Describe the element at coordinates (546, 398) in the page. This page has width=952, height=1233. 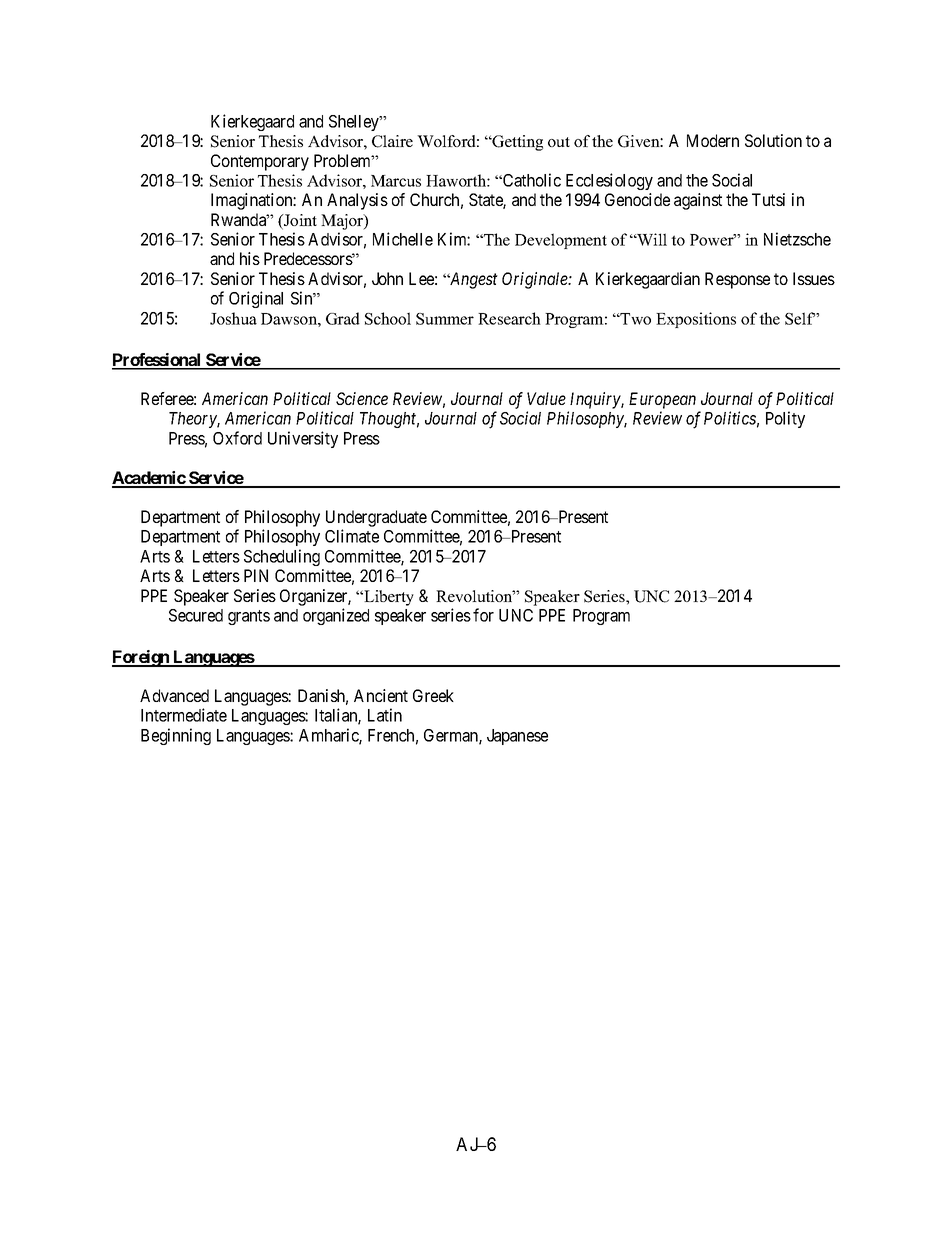
I see `Value` at that location.
